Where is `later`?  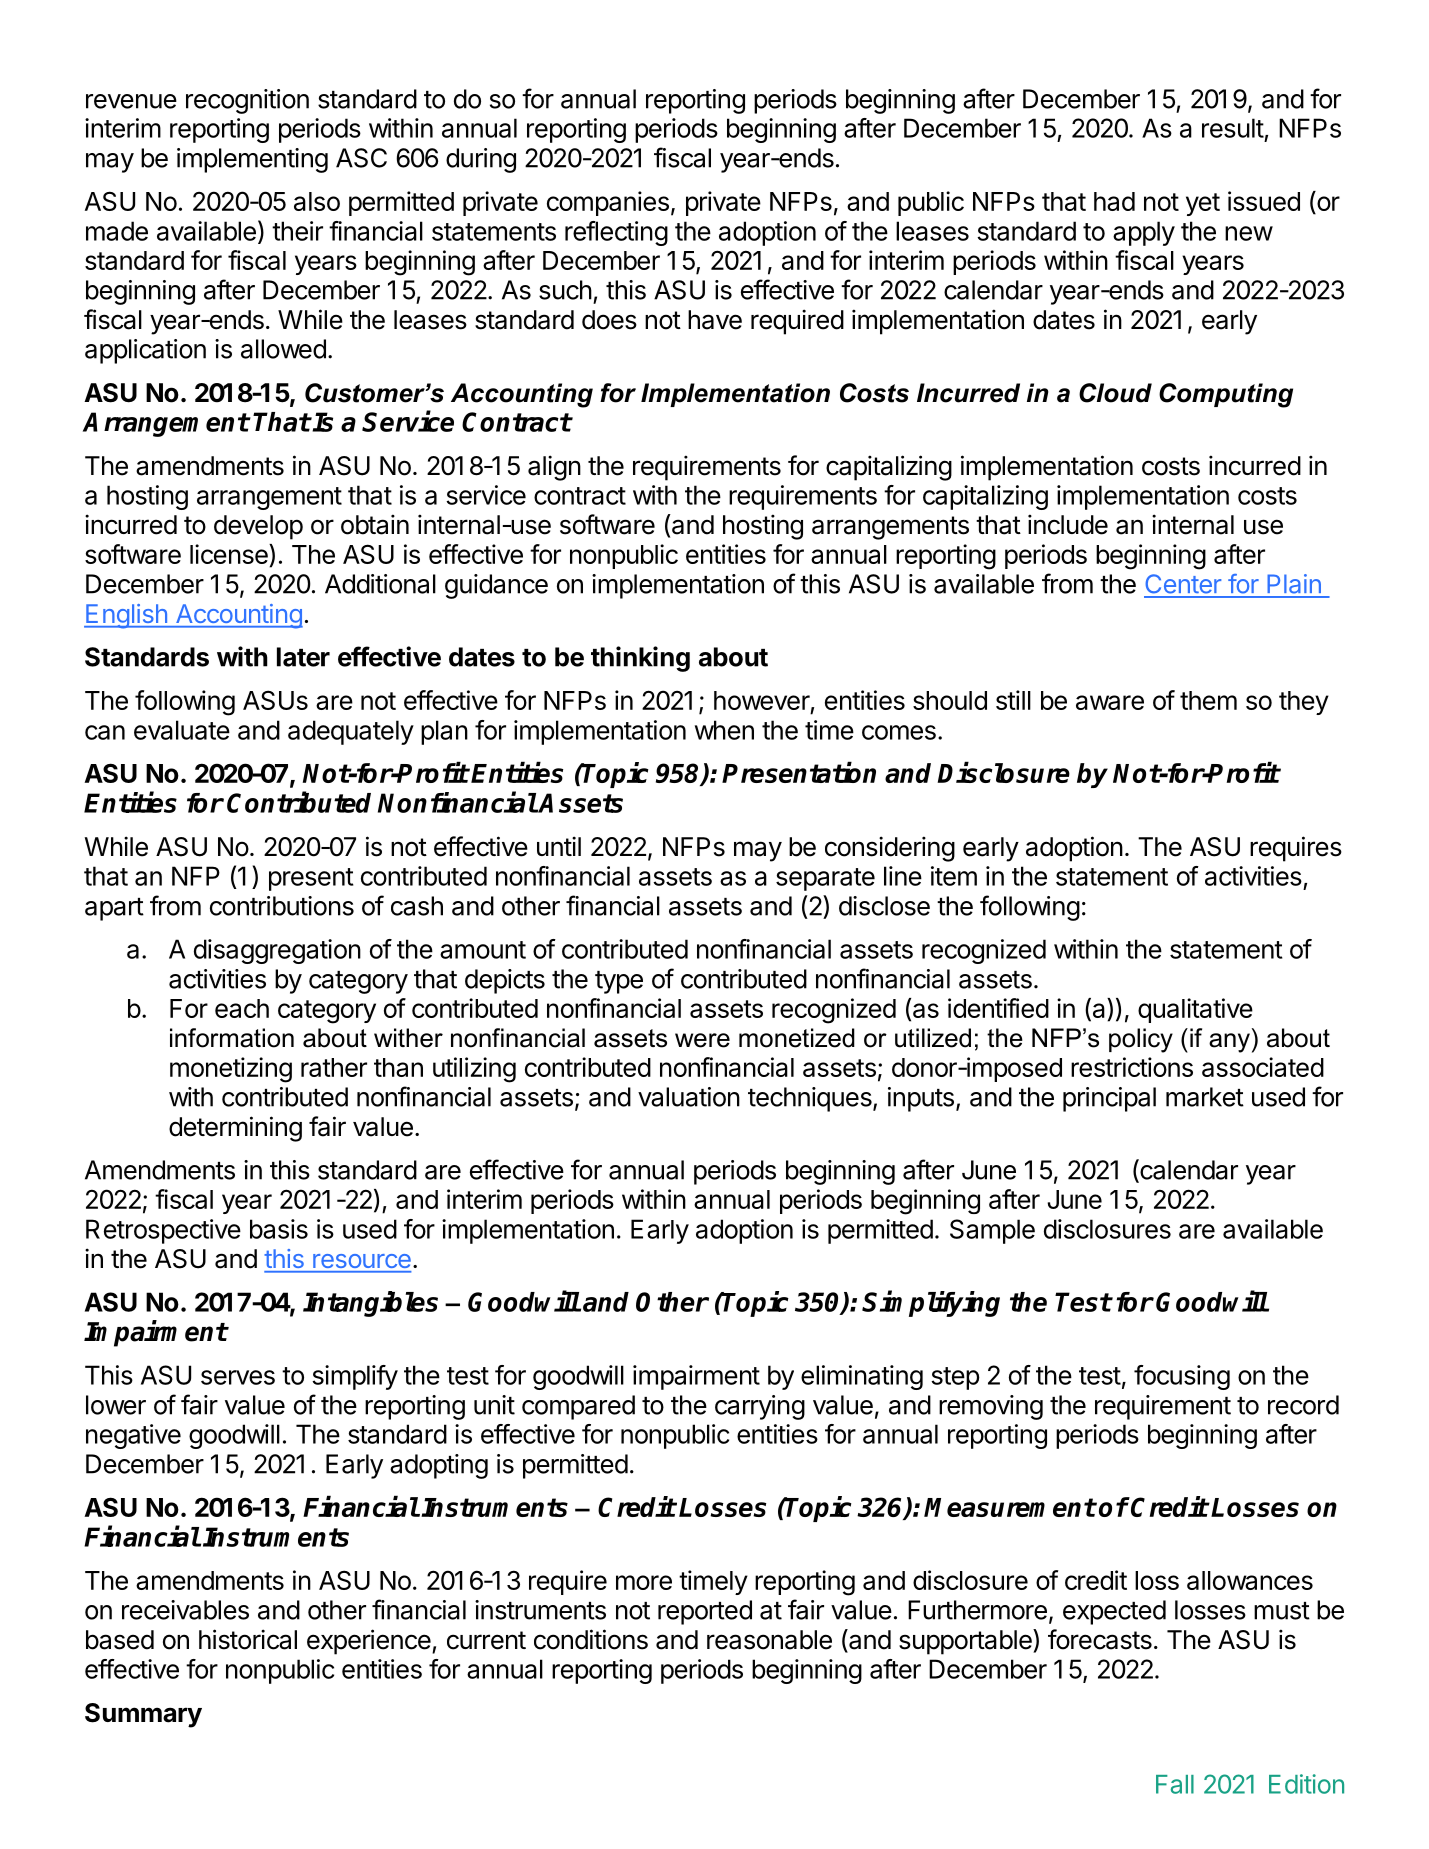
later is located at coordinates (303, 657).
